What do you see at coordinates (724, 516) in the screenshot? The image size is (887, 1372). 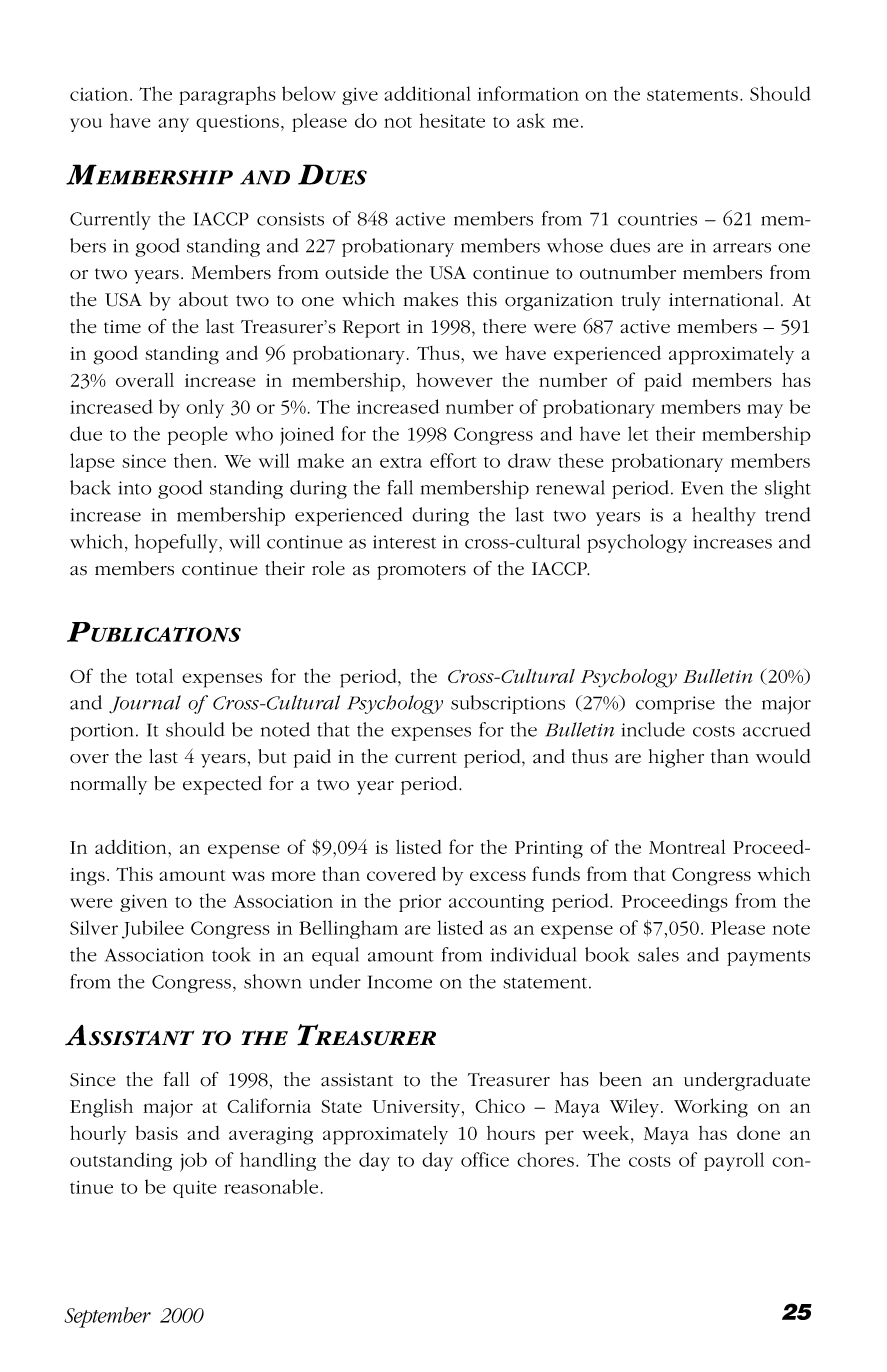 I see `healthy` at bounding box center [724, 516].
